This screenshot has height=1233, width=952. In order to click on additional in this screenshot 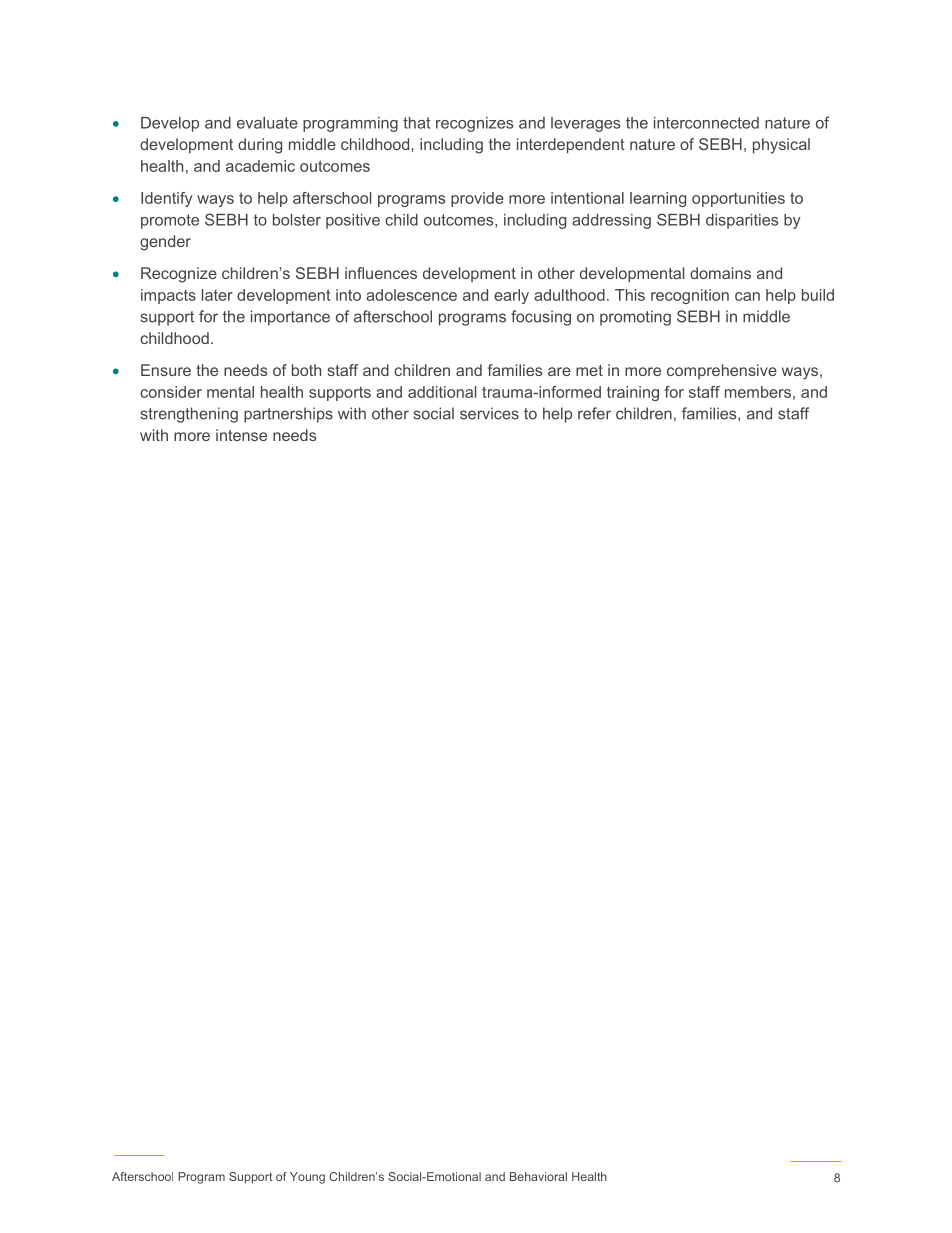, I will do `click(442, 392)`.
